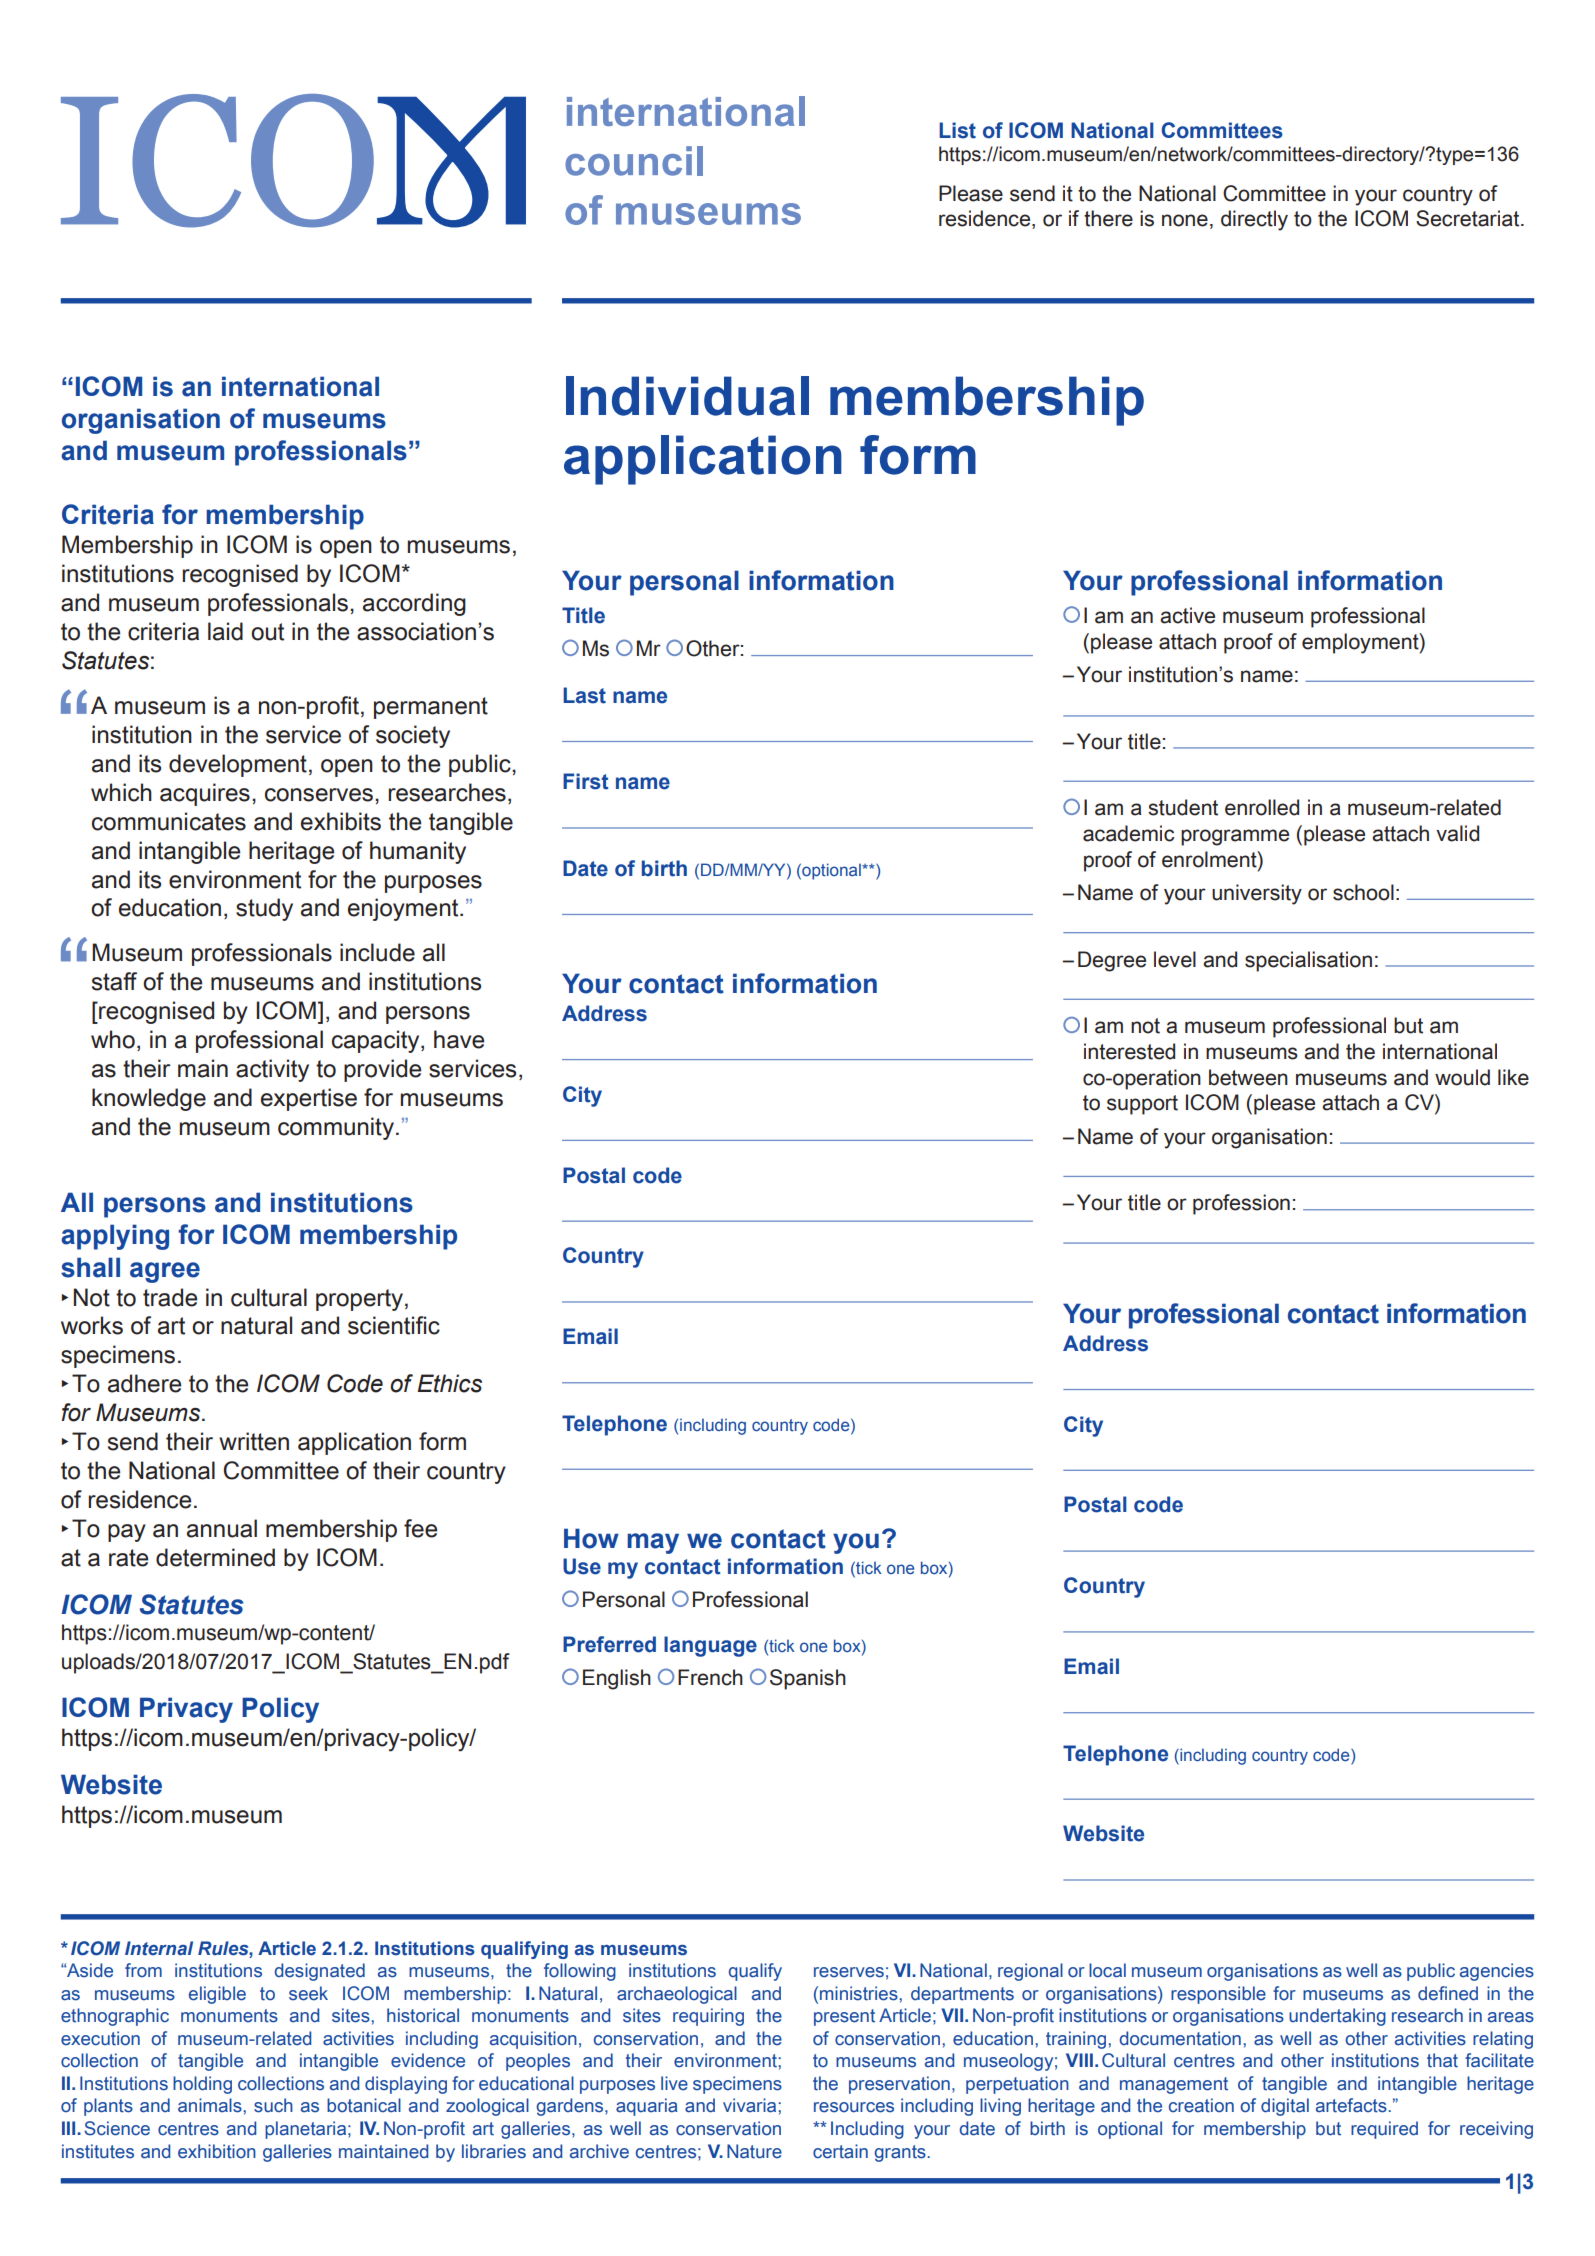  Describe the element at coordinates (586, 781) in the page. I see `First` at that location.
